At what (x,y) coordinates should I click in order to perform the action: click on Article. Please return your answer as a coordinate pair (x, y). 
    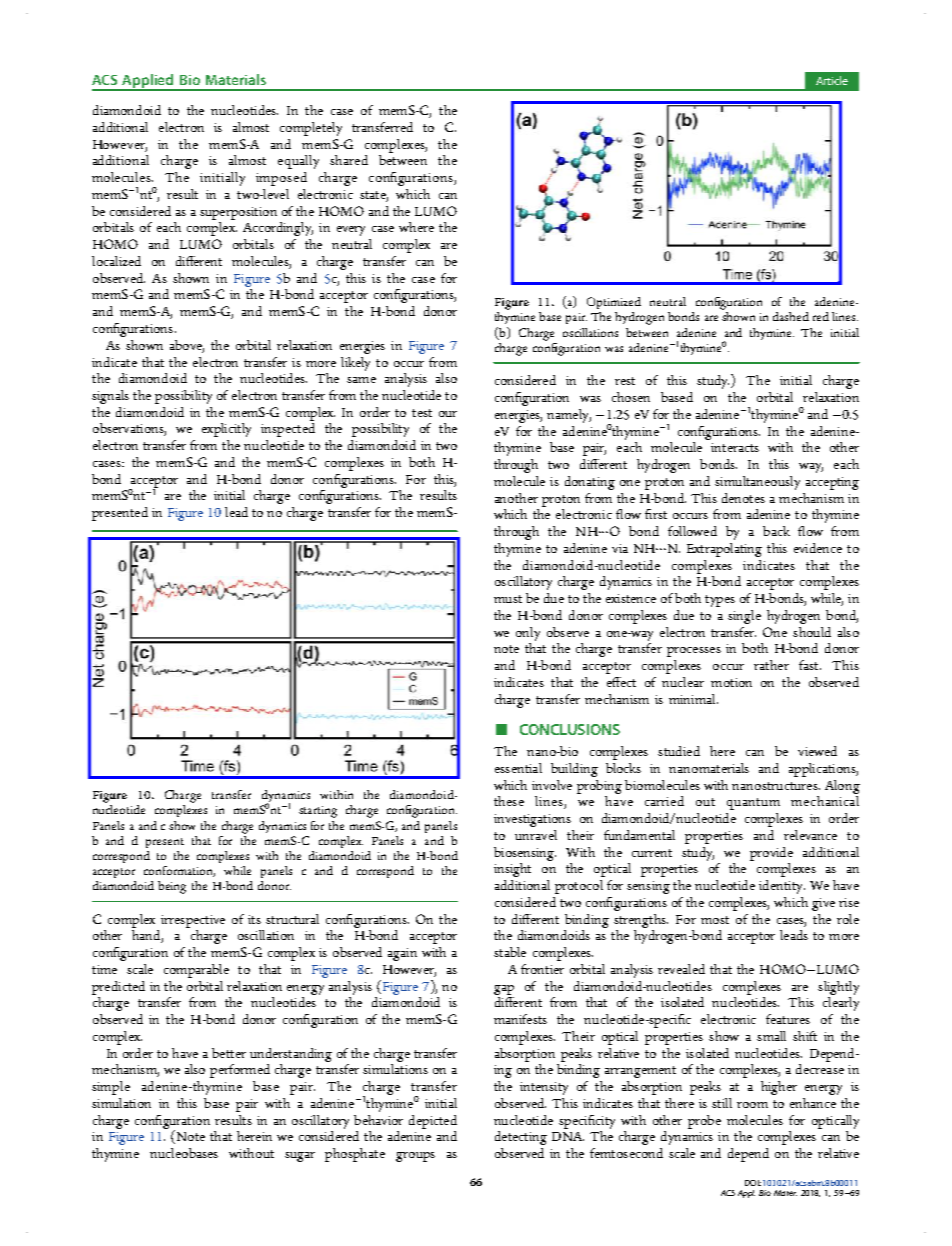
    Looking at the image, I should click on (832, 80).
